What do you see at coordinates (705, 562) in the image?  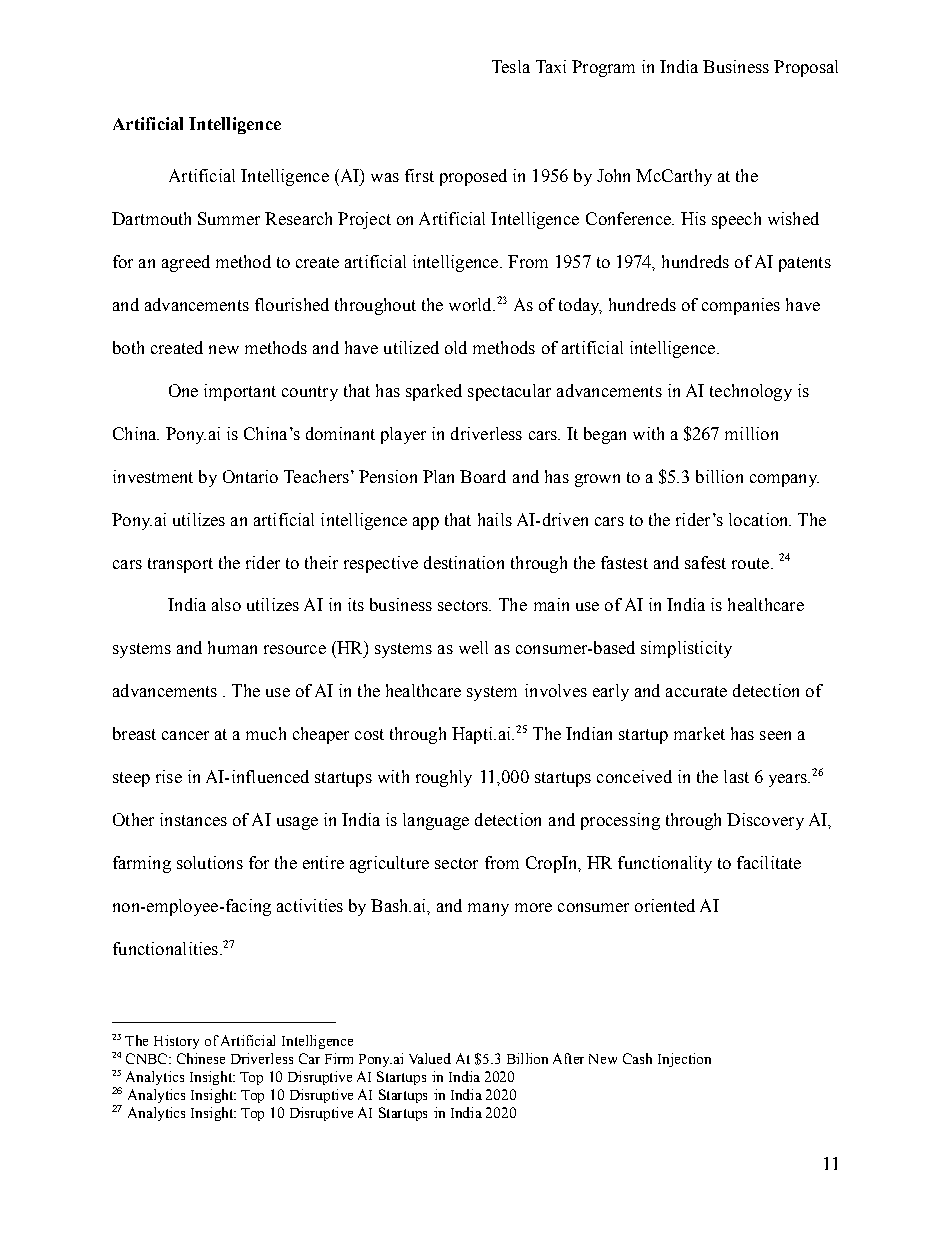 I see `safest` at bounding box center [705, 562].
